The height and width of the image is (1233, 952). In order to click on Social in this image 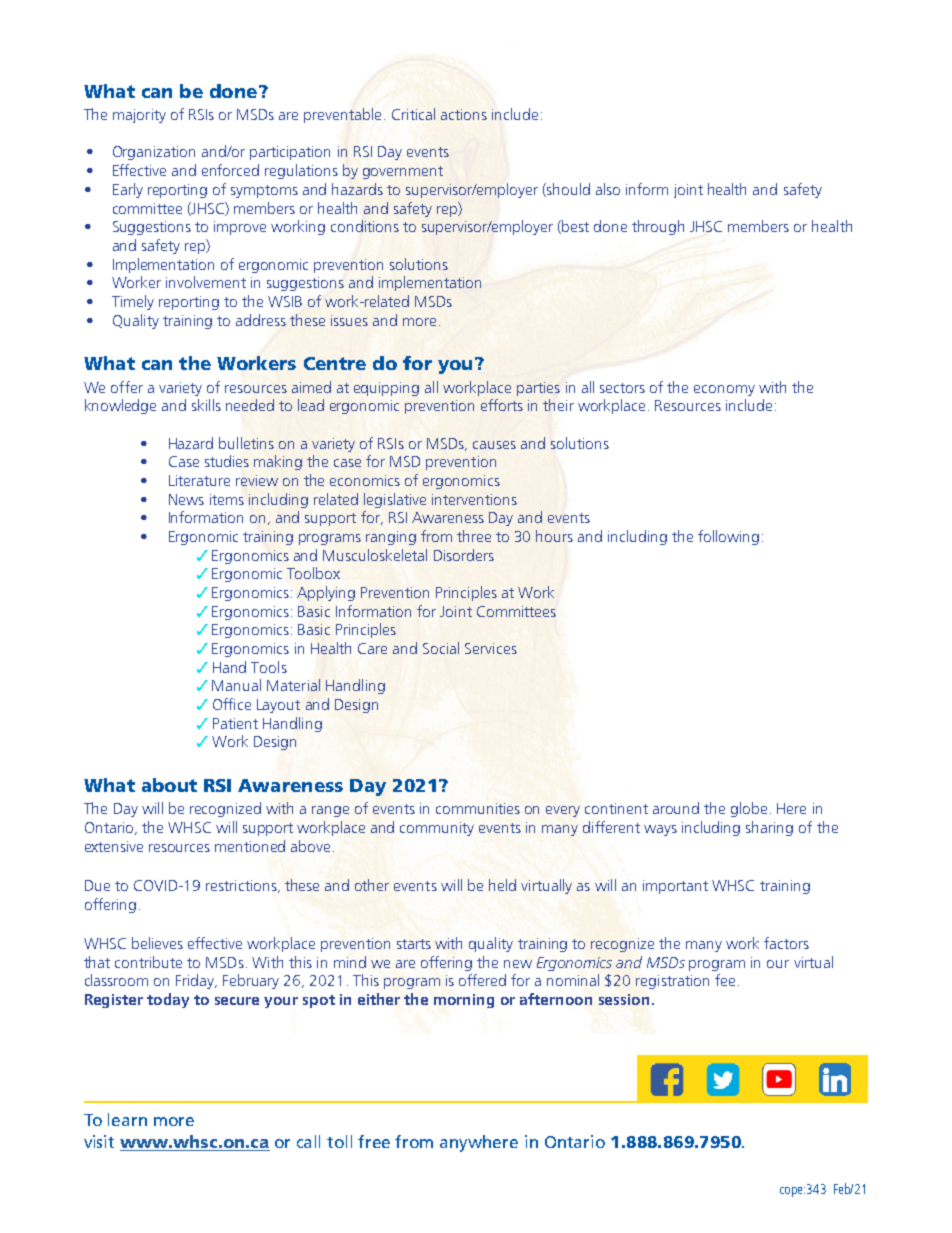, I will do `click(441, 648)`.
